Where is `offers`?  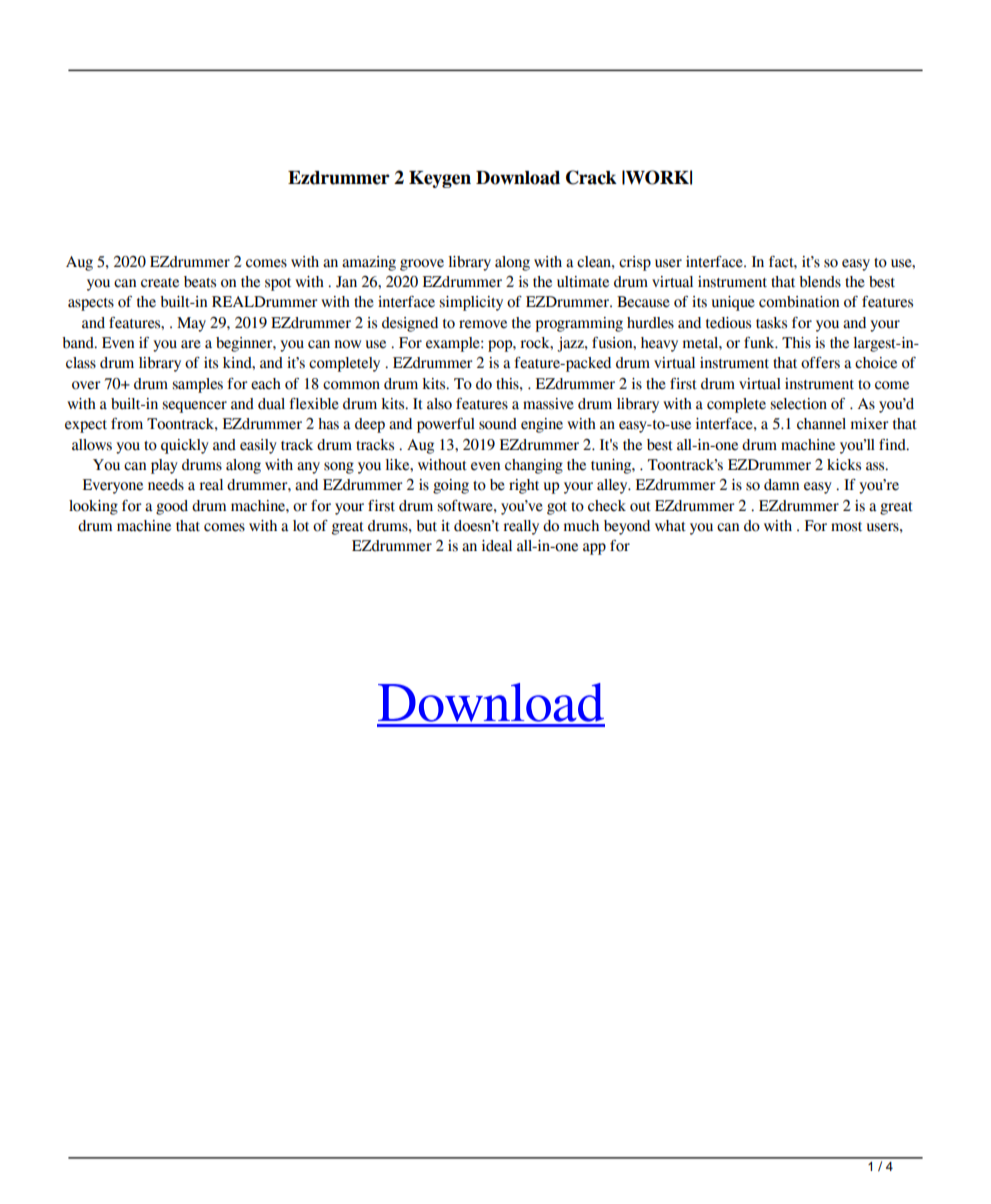 offers is located at coordinates (820, 363).
